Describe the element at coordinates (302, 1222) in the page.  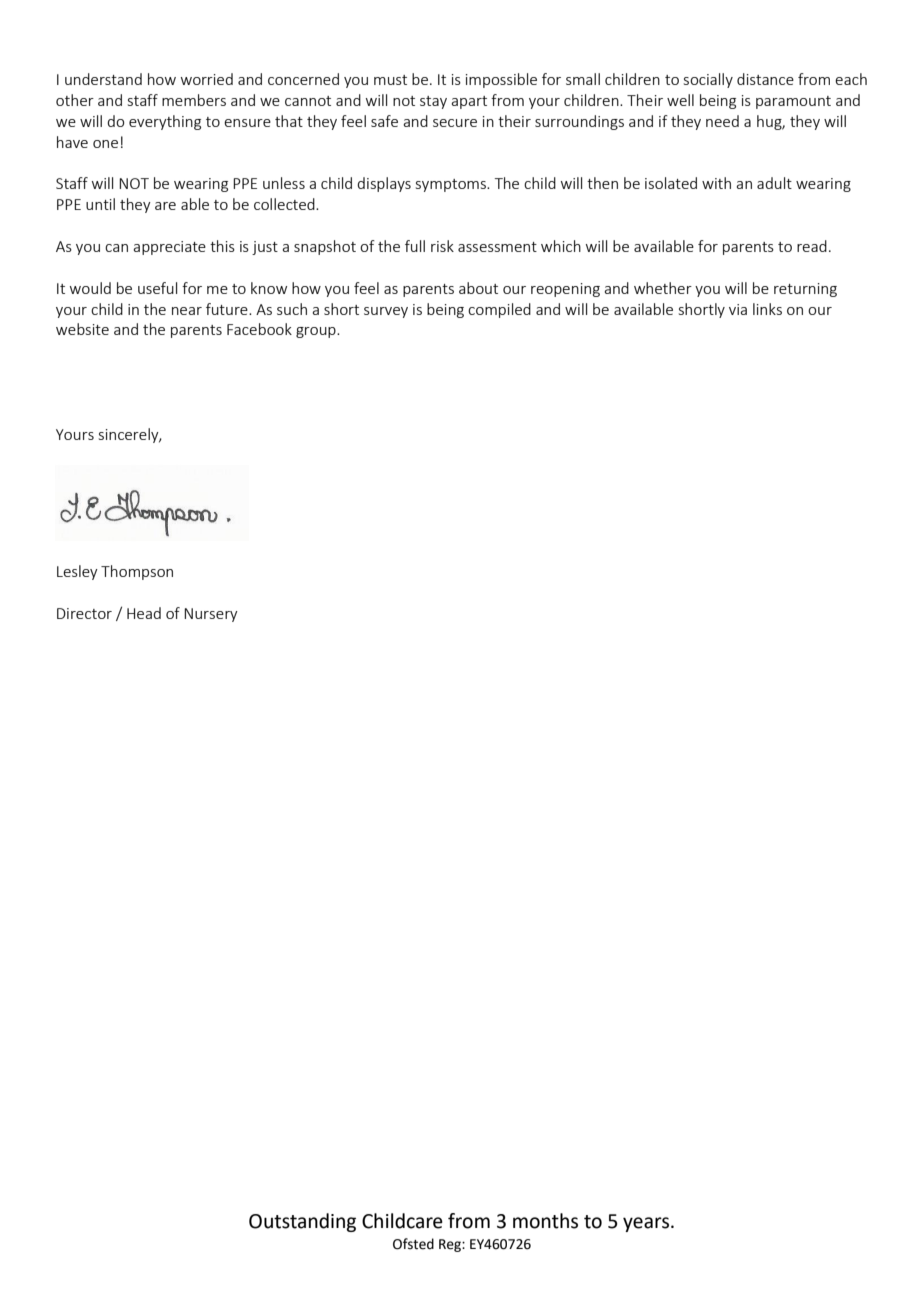
I see `Outstanding` at that location.
